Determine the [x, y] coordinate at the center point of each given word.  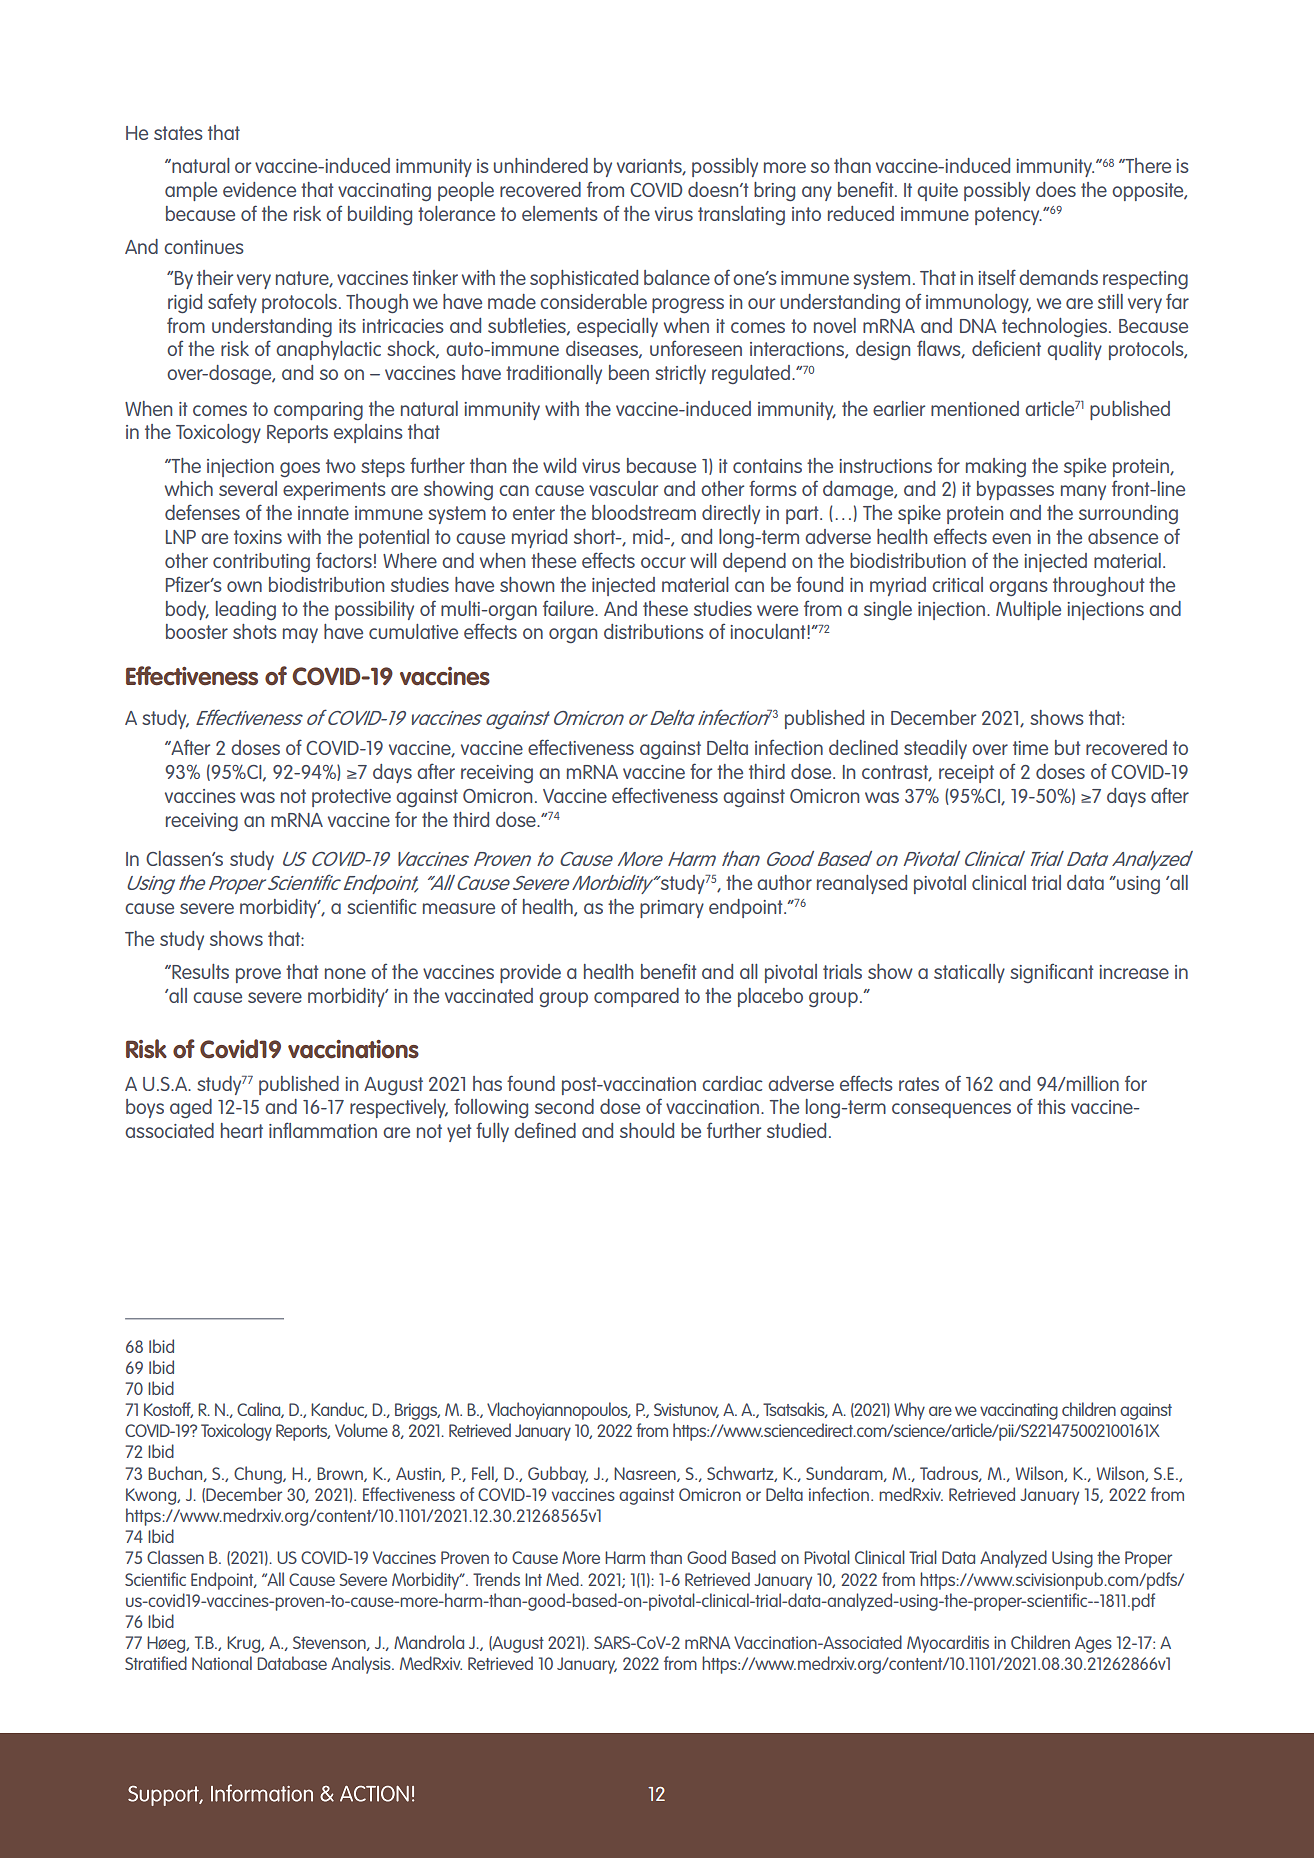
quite [937, 192]
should [647, 1130]
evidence [259, 189]
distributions [654, 631]
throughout [1099, 586]
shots [255, 631]
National [222, 1663]
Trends [496, 1579]
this [1051, 1106]
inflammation [323, 1130]
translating [741, 215]
